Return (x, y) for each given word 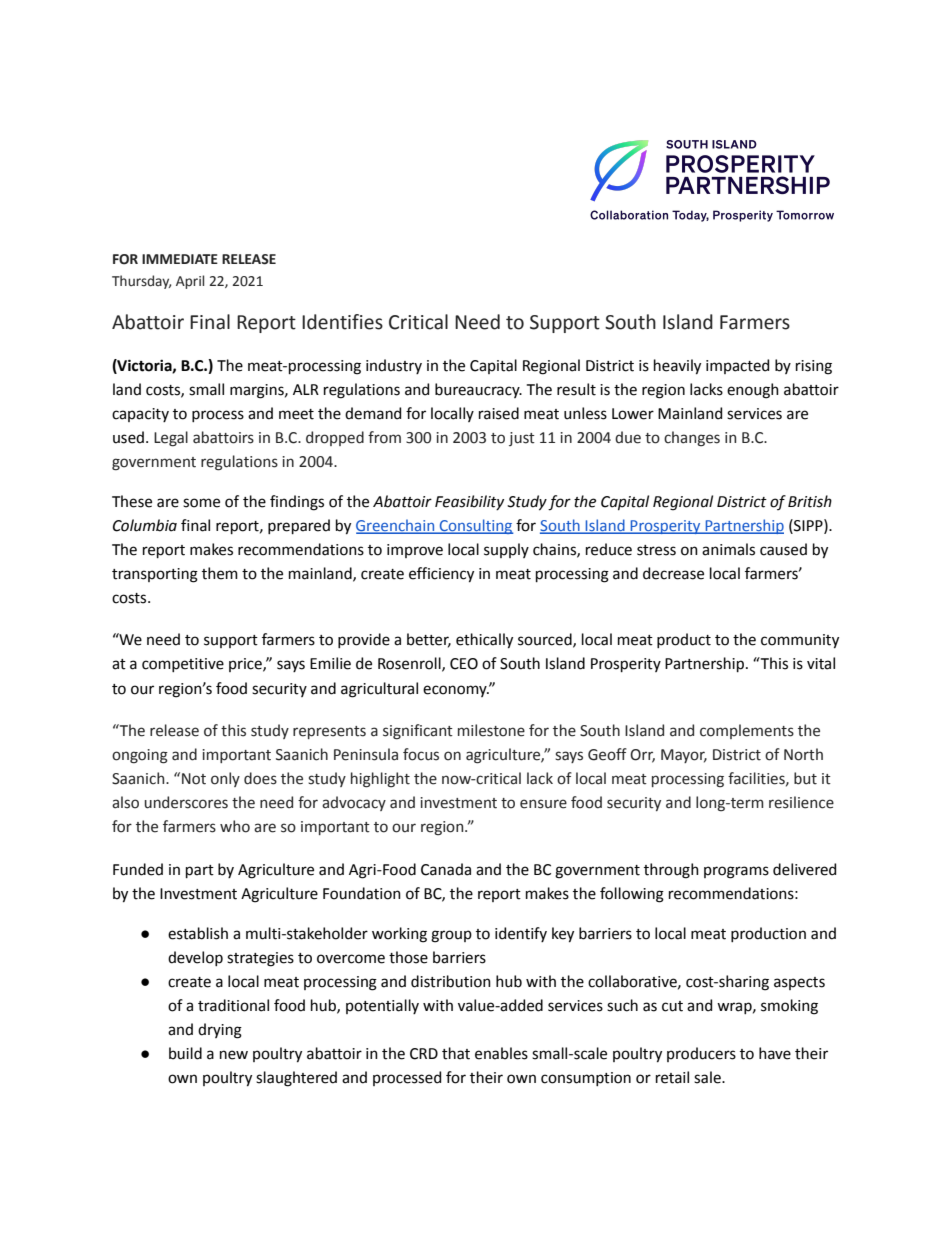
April (190, 282)
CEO (464, 664)
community (800, 641)
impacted (737, 366)
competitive (183, 665)
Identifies (342, 322)
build (185, 1053)
